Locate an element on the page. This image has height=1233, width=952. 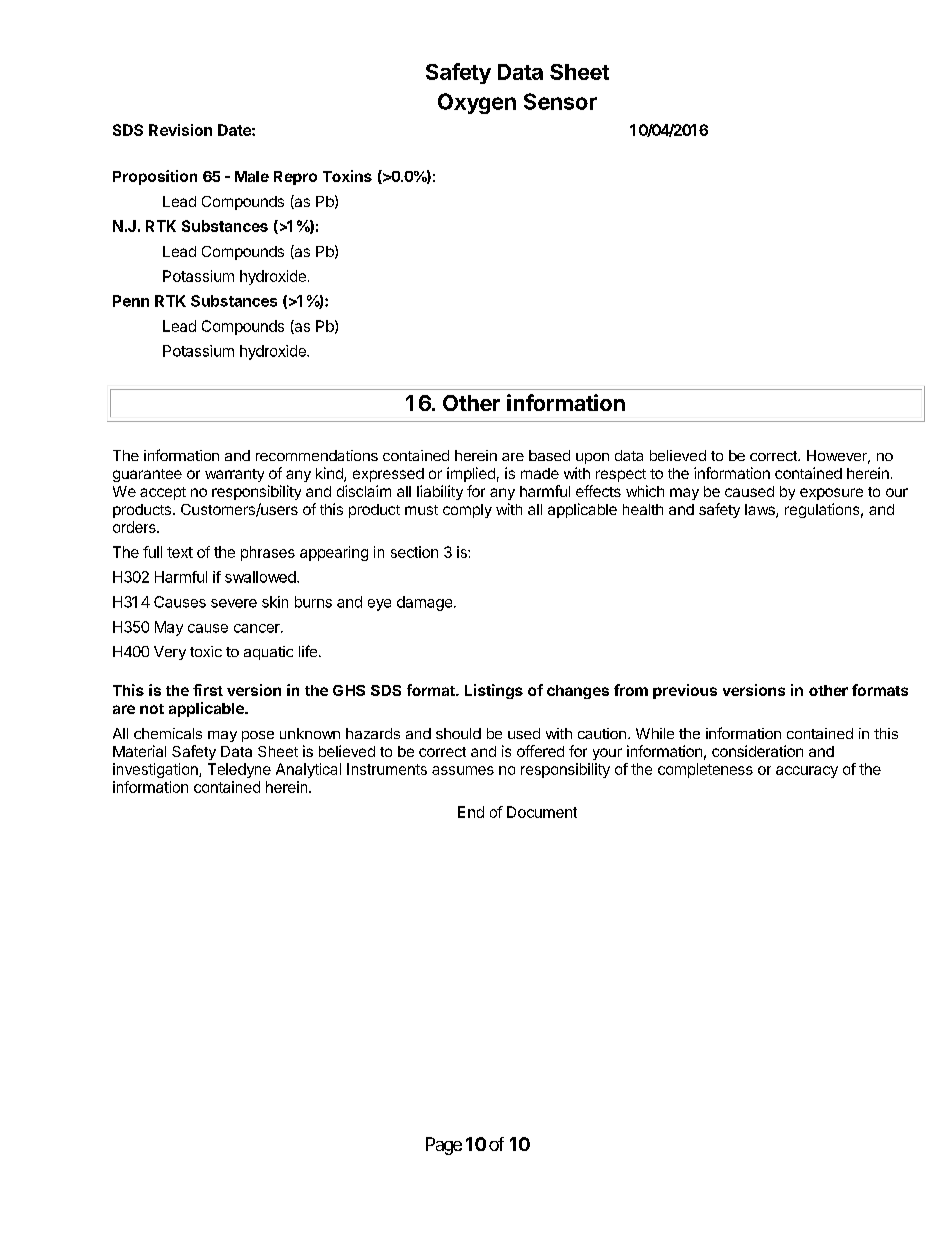
warranty is located at coordinates (234, 475).
